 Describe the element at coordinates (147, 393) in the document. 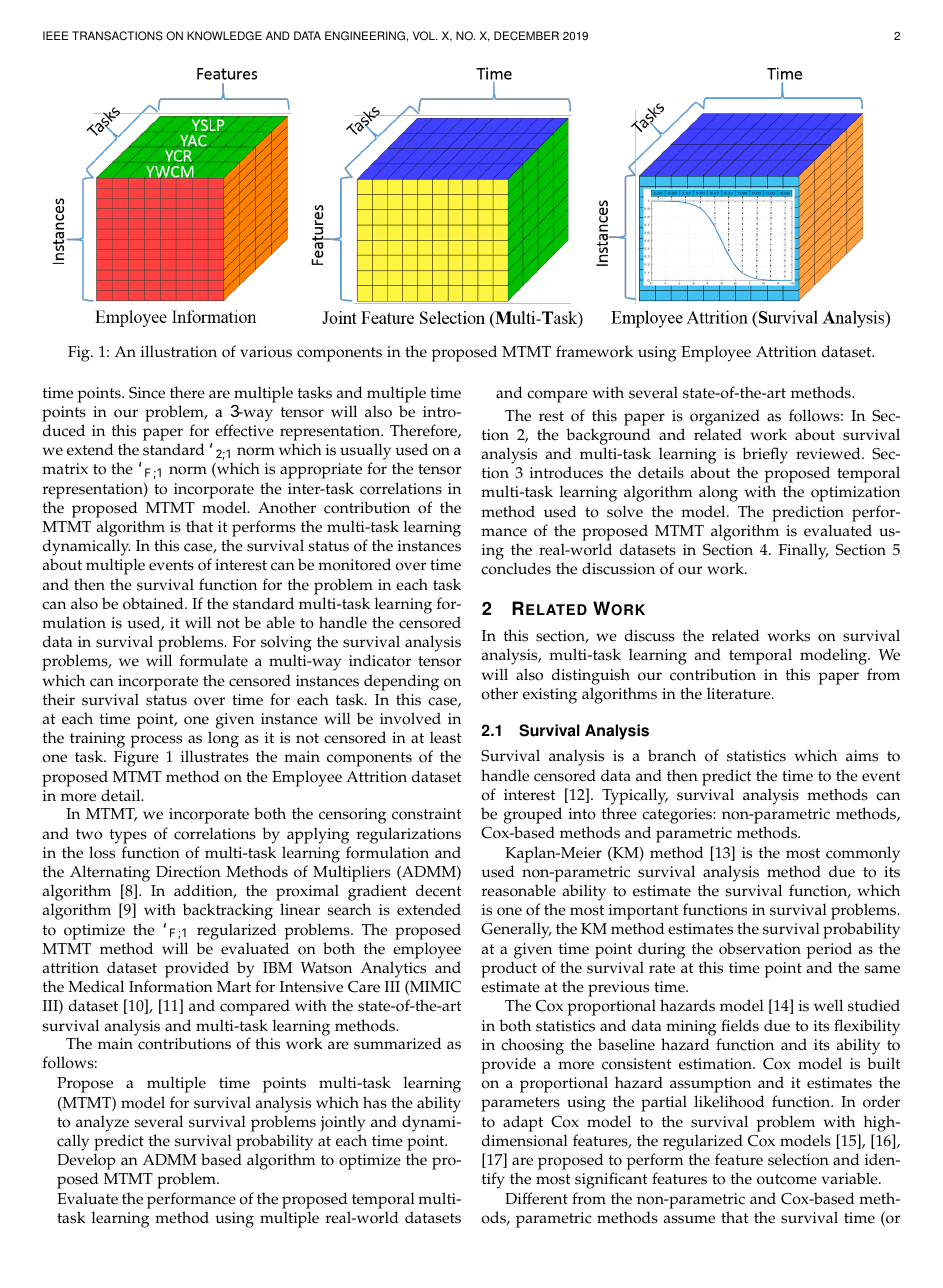

I see `Since` at that location.
